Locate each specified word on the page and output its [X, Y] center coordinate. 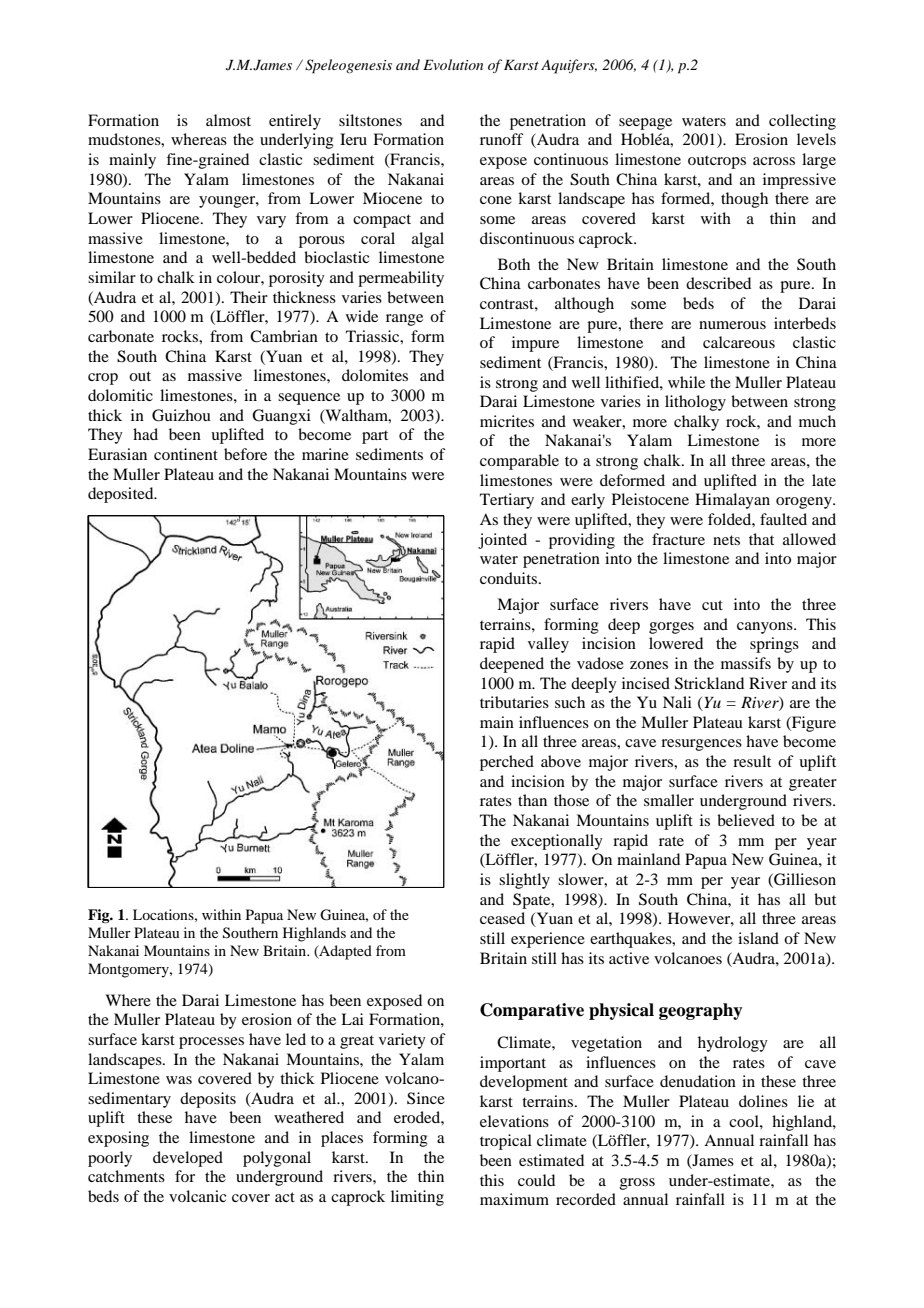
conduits [510, 578]
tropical [506, 1142]
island [758, 938]
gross [637, 1184]
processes [211, 1043]
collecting [802, 122]
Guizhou [181, 415]
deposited [122, 495]
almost [228, 120]
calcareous [739, 342]
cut [712, 605]
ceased [502, 918]
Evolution [453, 64]
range [404, 320]
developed [188, 1159]
